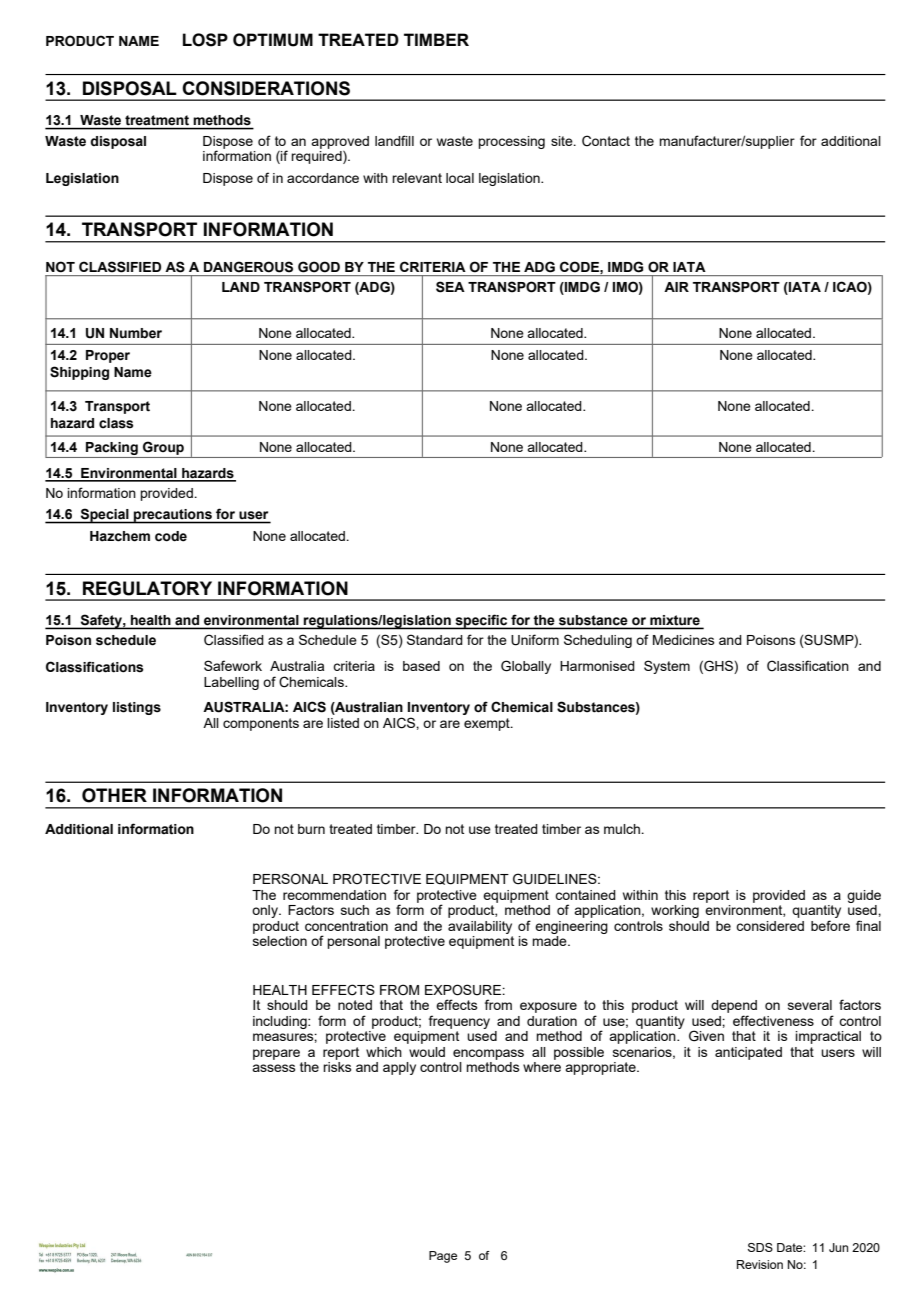 Image resolution: width=924 pixels, height=1308 pixels. Describe the element at coordinates (274, 1068) in the page. I see `assess` at that location.
